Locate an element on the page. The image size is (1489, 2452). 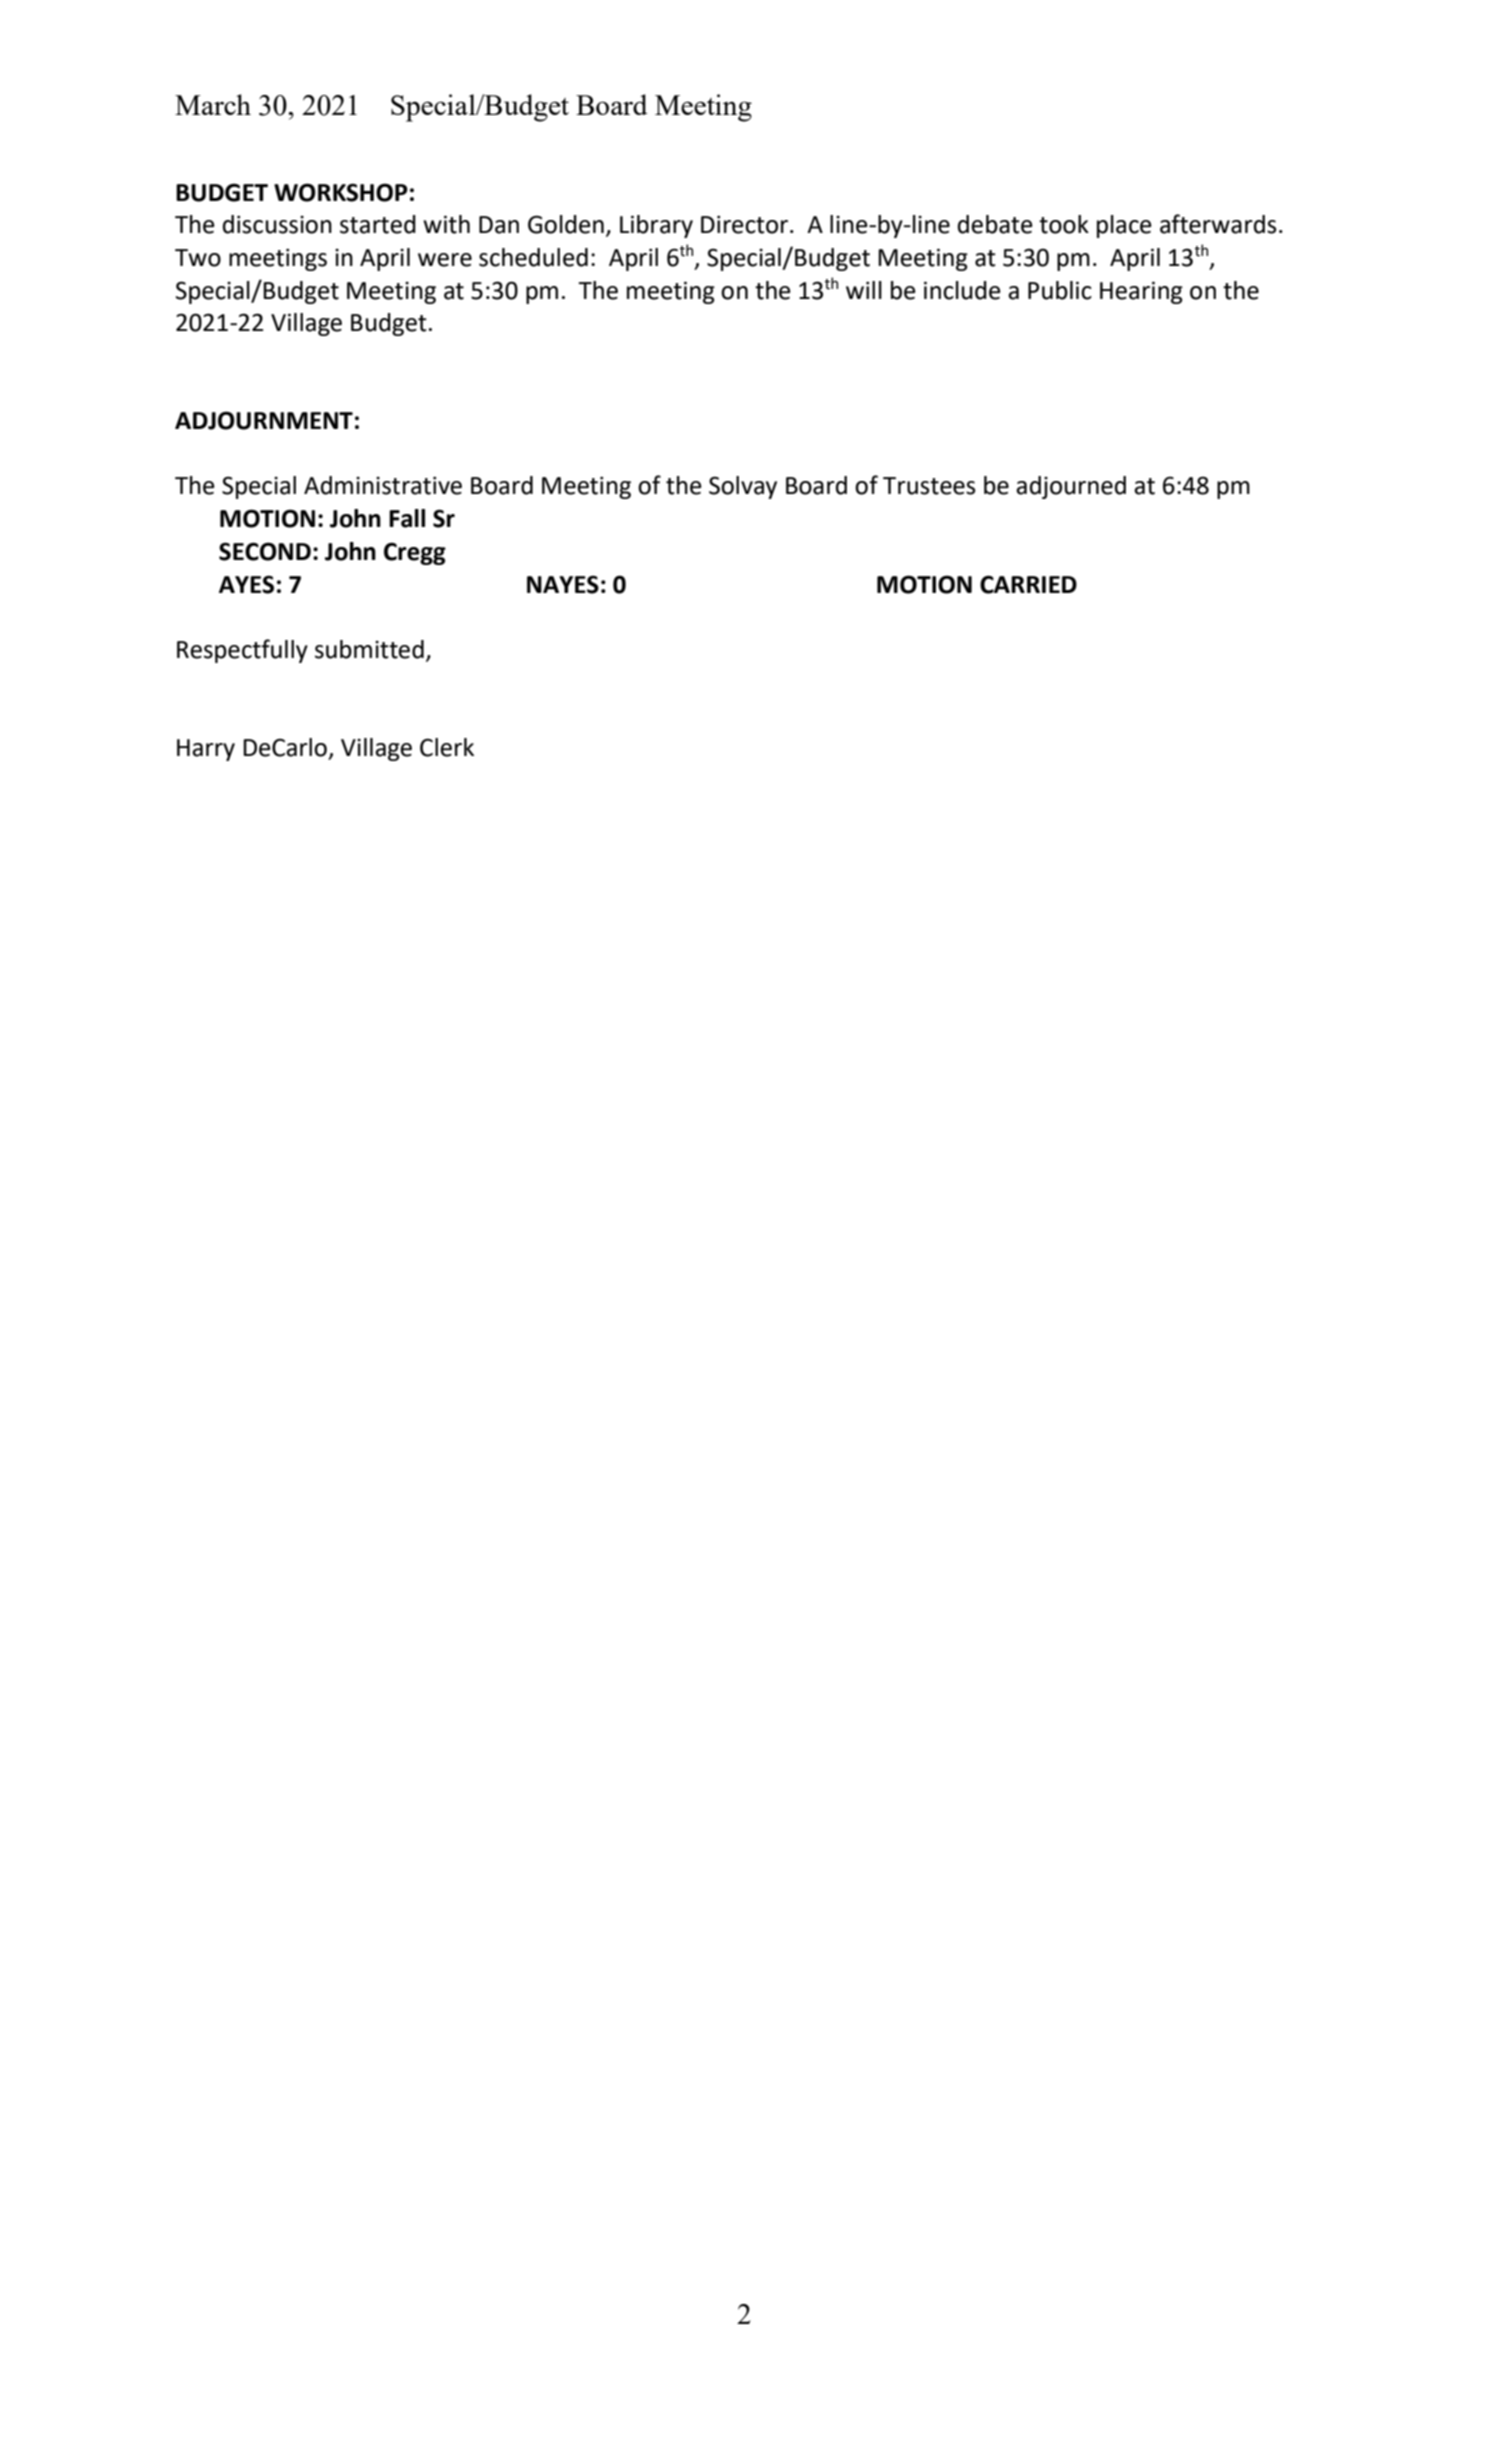
Trustees is located at coordinates (929, 486).
